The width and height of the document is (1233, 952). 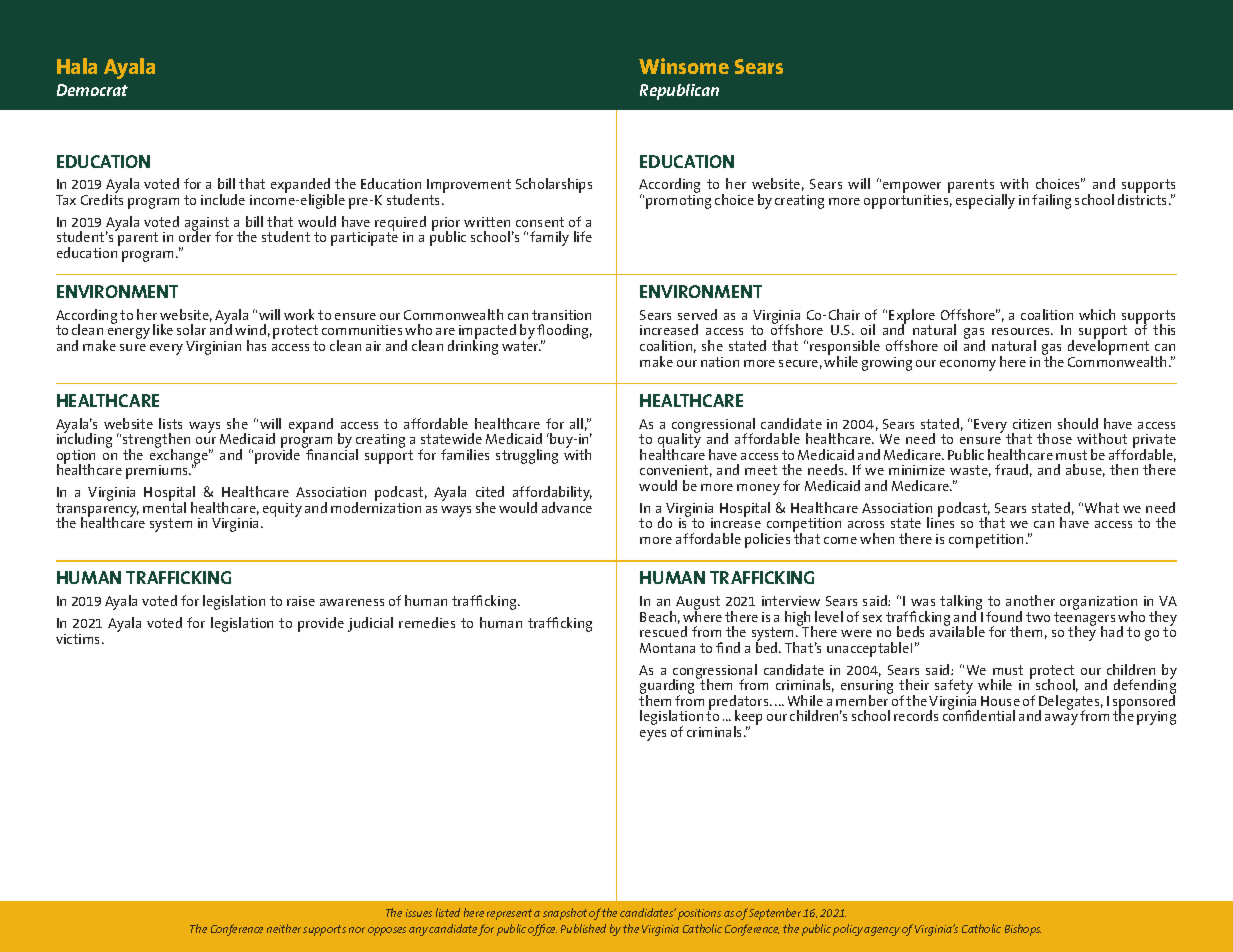 I want to click on neither, so click(x=285, y=928).
